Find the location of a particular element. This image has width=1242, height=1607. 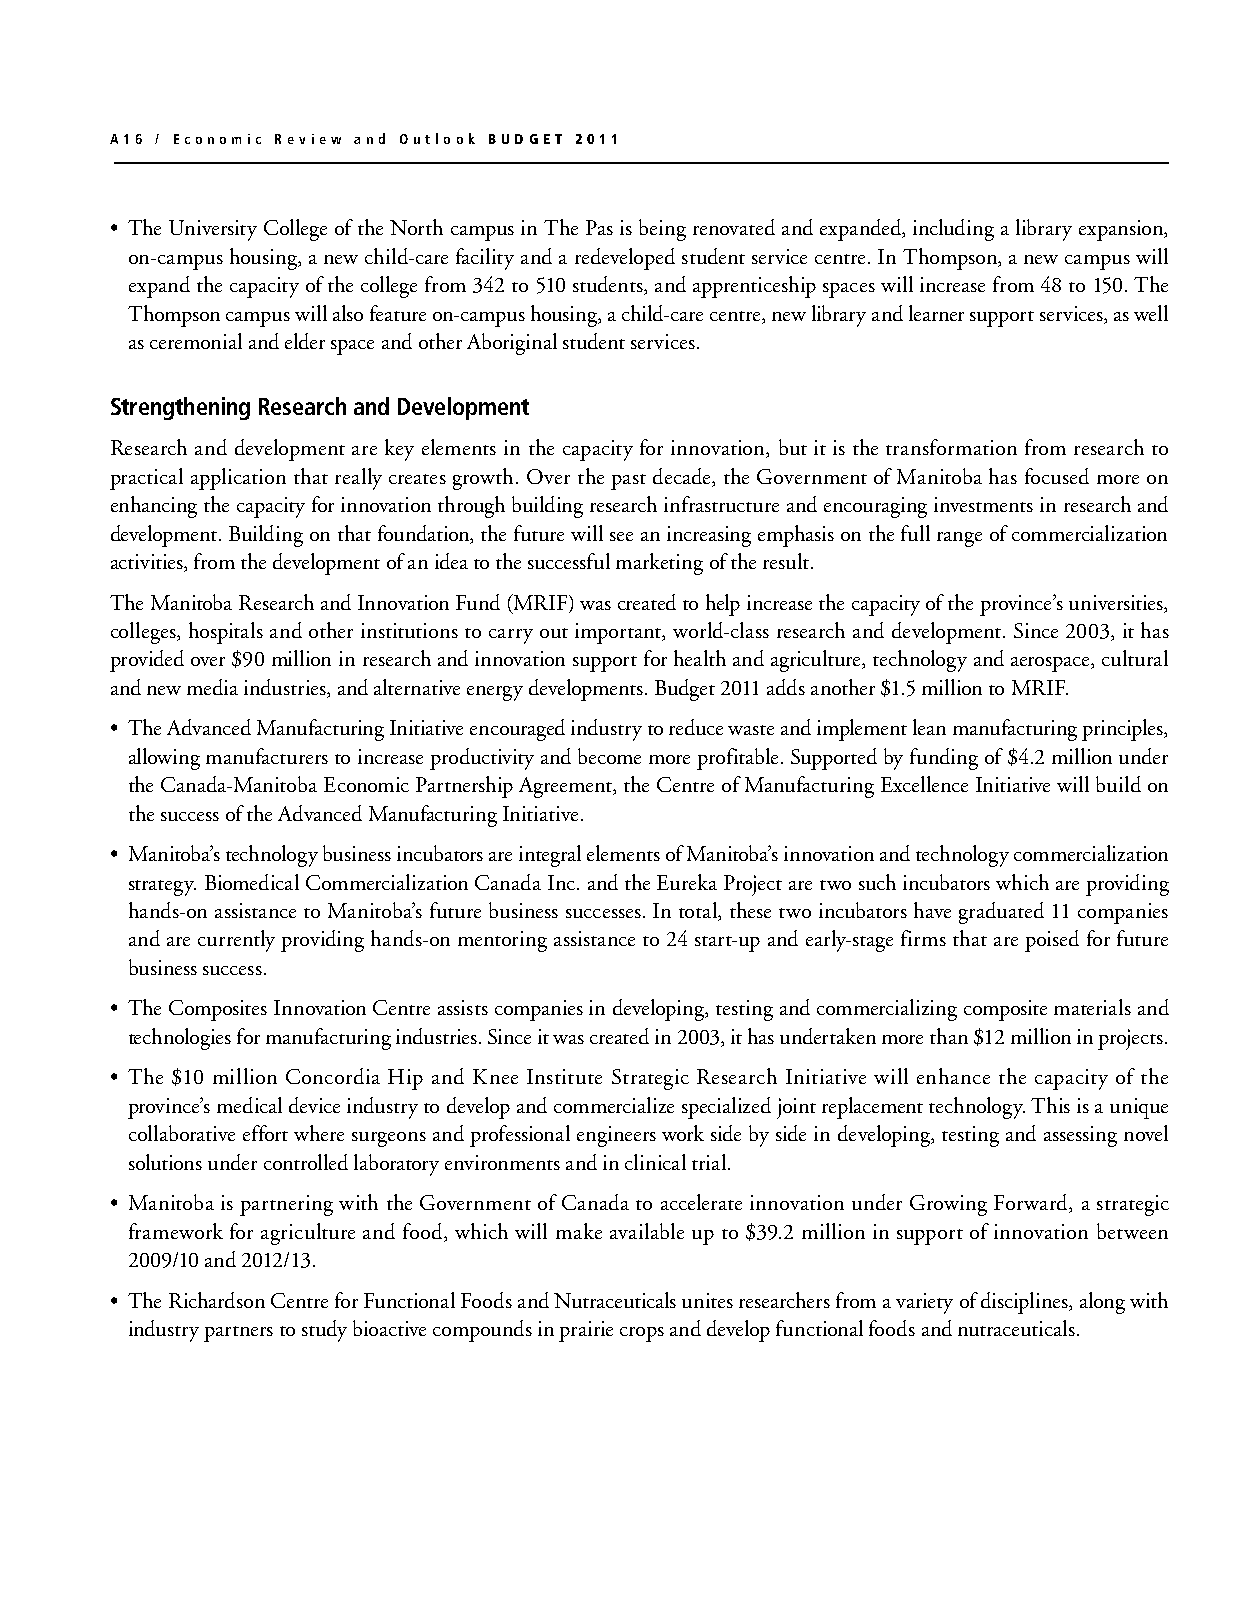

manufacturers is located at coordinates (267, 756).
